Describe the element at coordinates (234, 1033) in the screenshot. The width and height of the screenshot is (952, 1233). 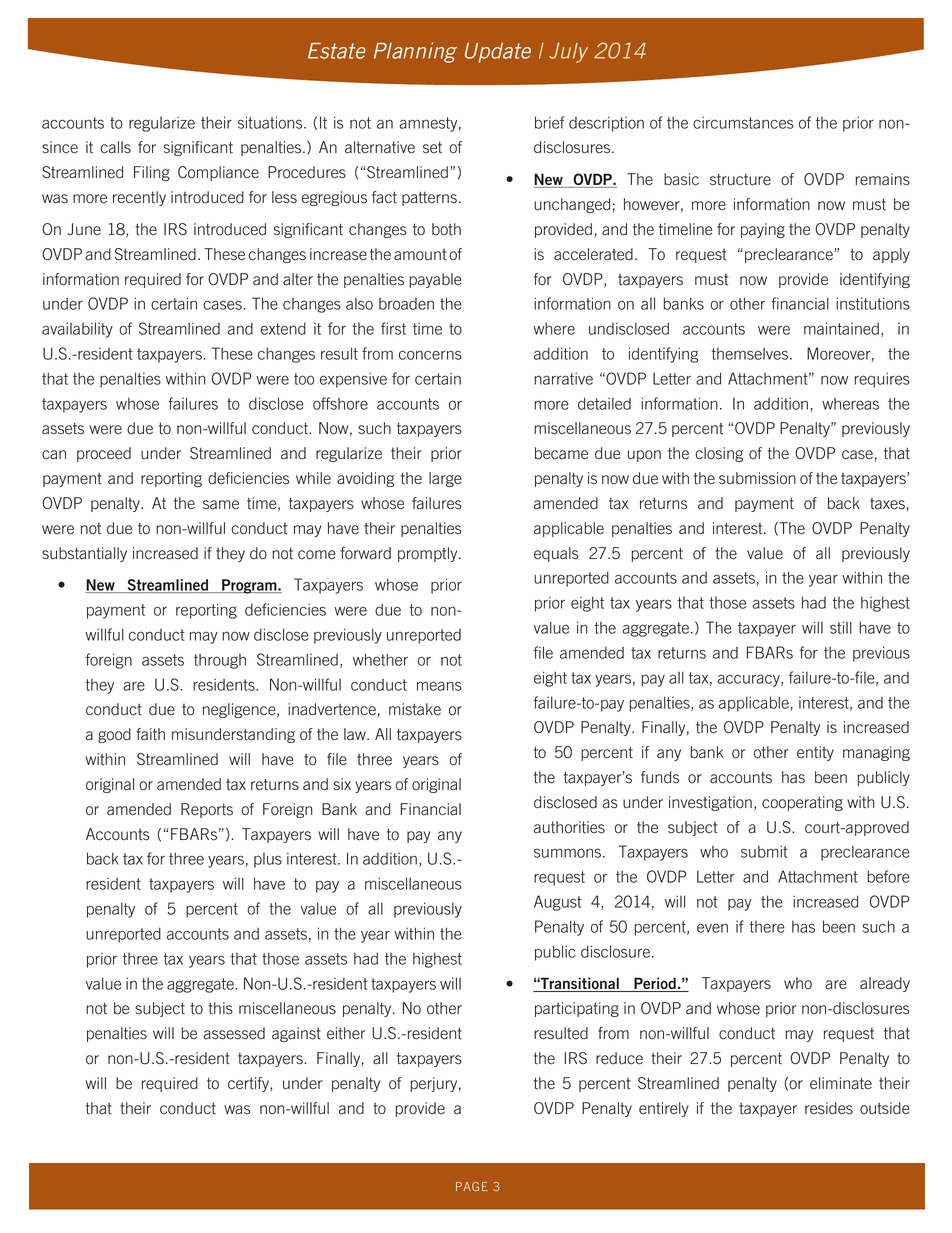
I see `assessed` at that location.
